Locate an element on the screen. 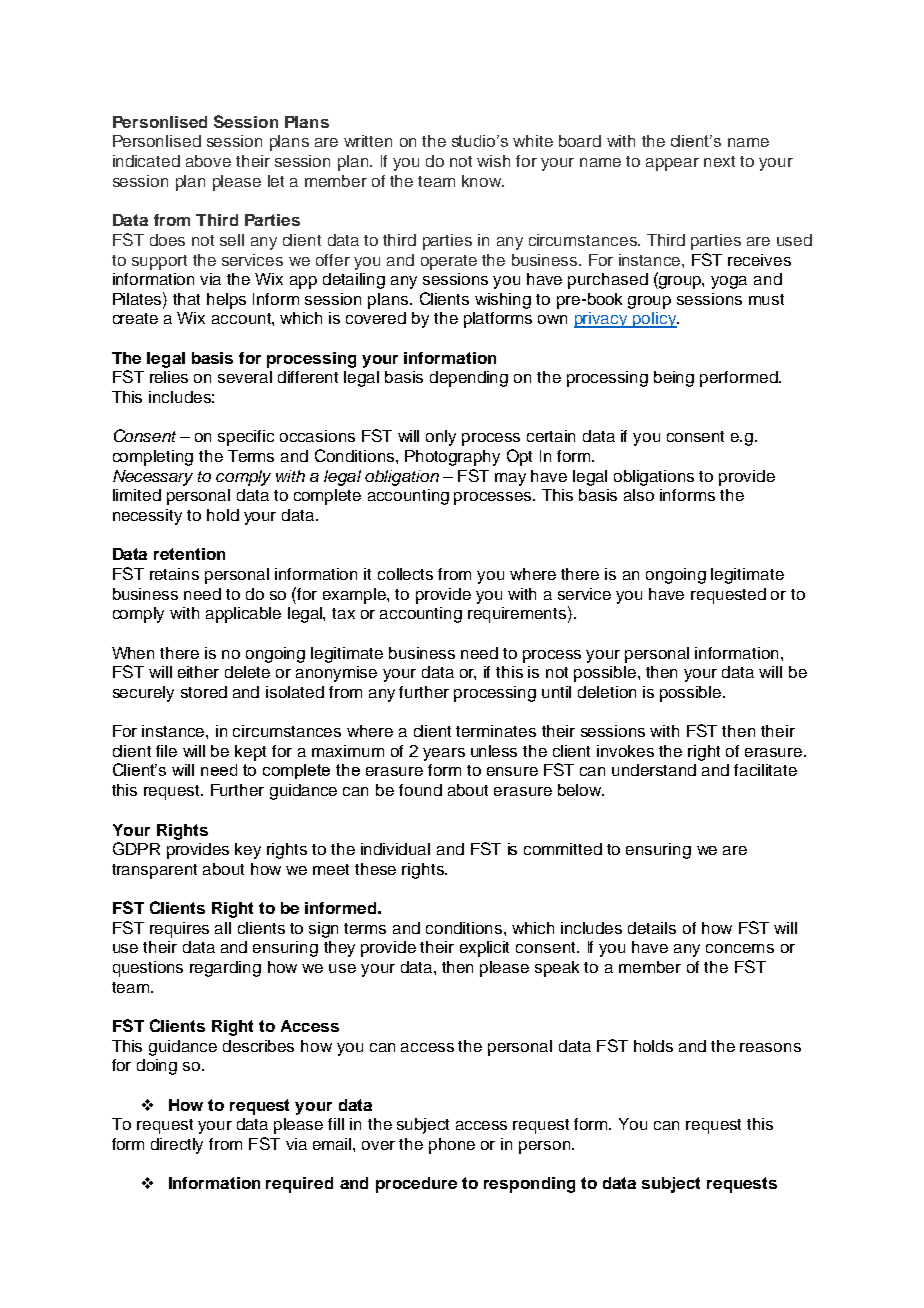 The image size is (924, 1308). found is located at coordinates (420, 790).
